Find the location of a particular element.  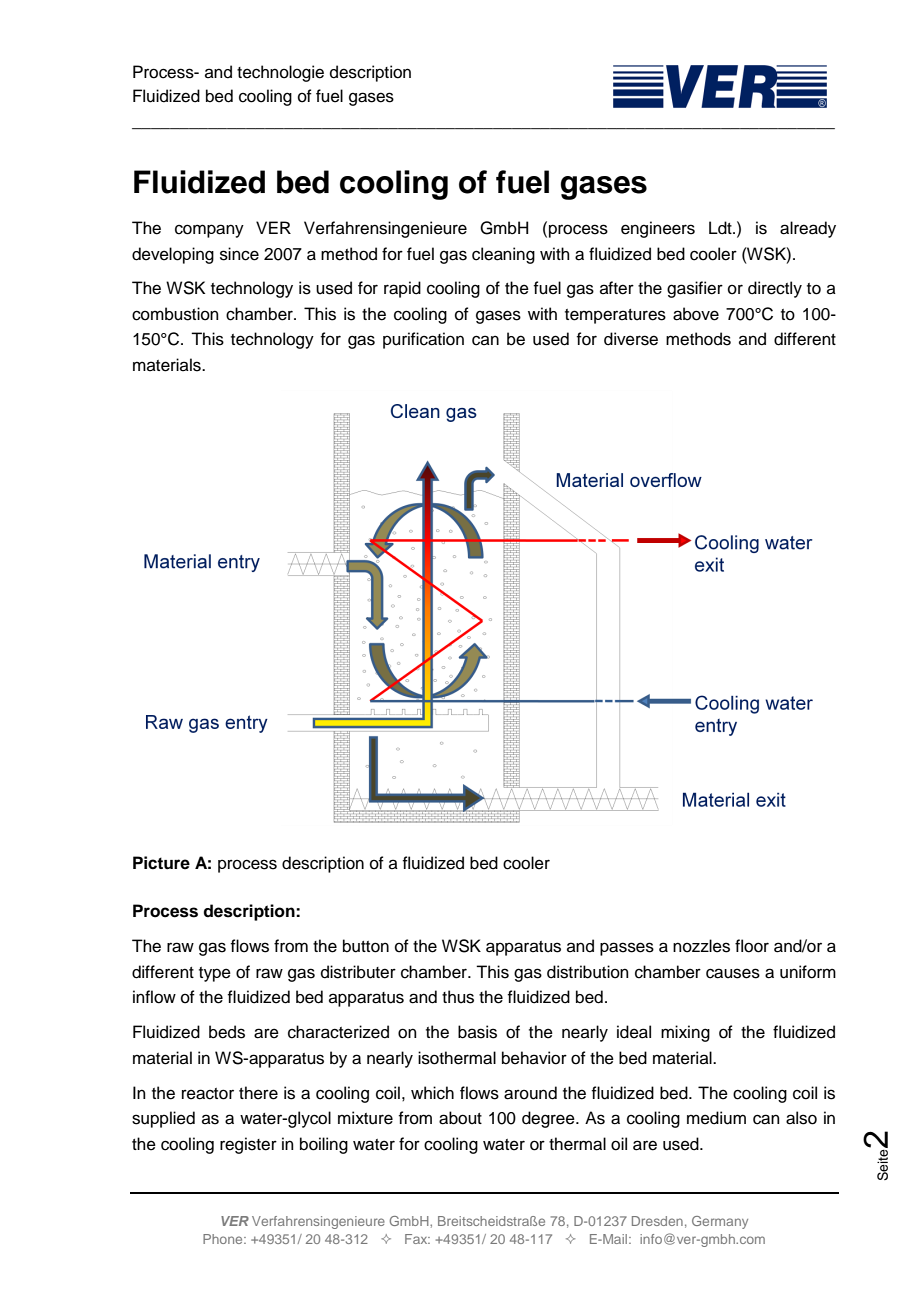

type is located at coordinates (215, 974).
